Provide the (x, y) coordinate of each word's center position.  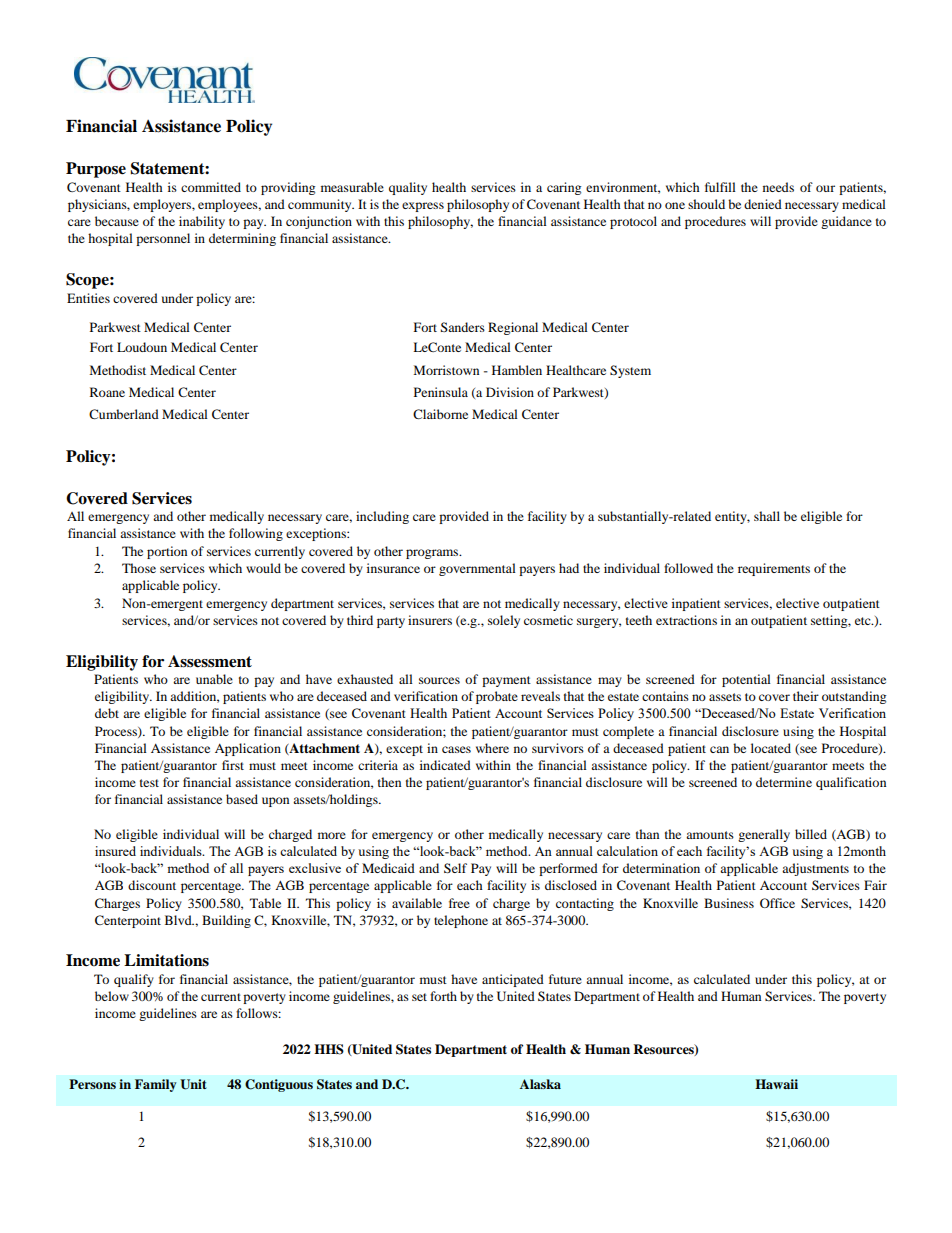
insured (115, 851)
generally (764, 835)
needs (778, 187)
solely (504, 621)
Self (455, 868)
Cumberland (124, 414)
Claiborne (440, 414)
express (423, 207)
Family (155, 1085)
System (630, 371)
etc (864, 621)
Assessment (210, 661)
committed (211, 187)
